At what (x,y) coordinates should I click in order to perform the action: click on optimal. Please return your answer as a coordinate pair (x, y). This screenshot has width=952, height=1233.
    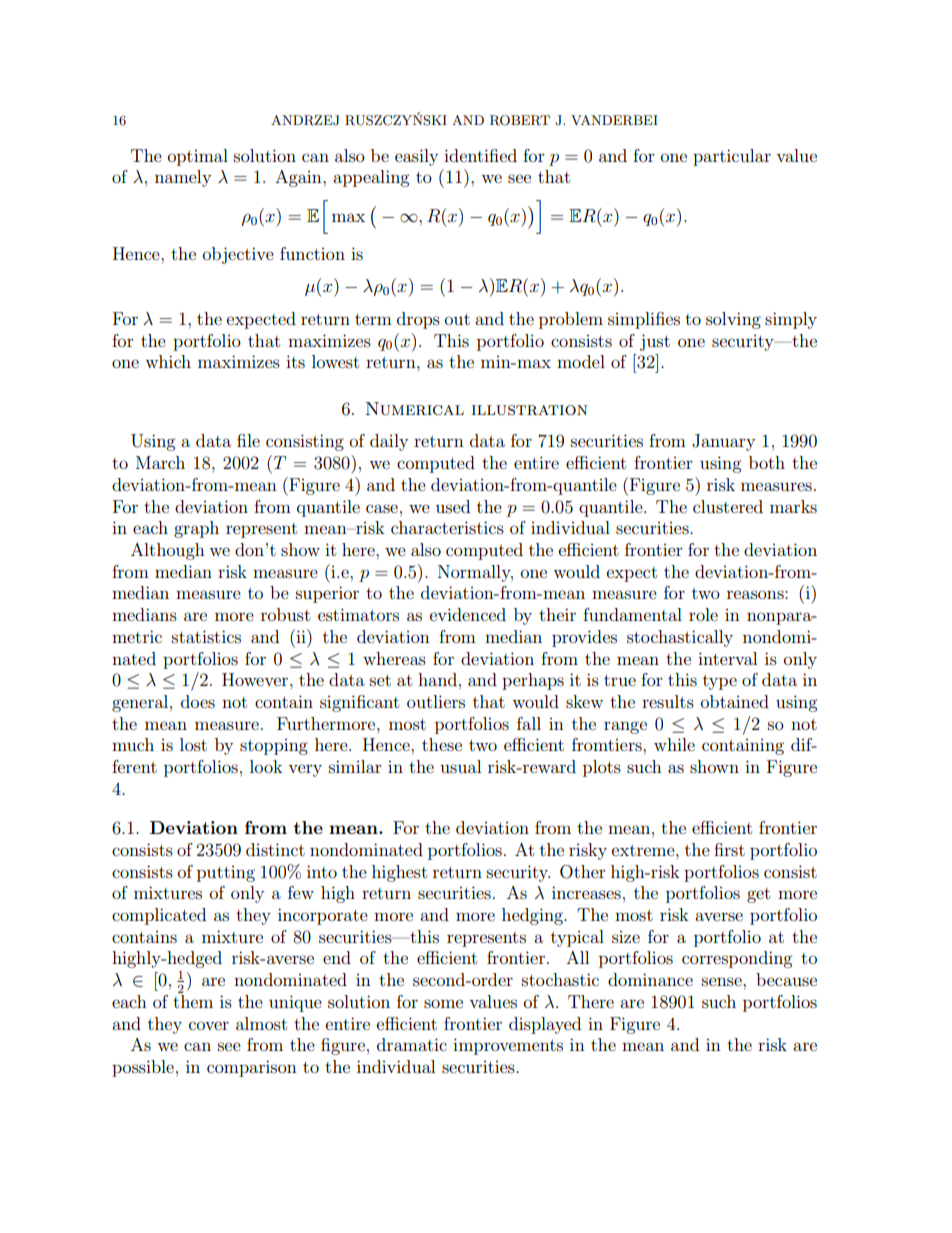
    Looking at the image, I should click on (198, 157).
